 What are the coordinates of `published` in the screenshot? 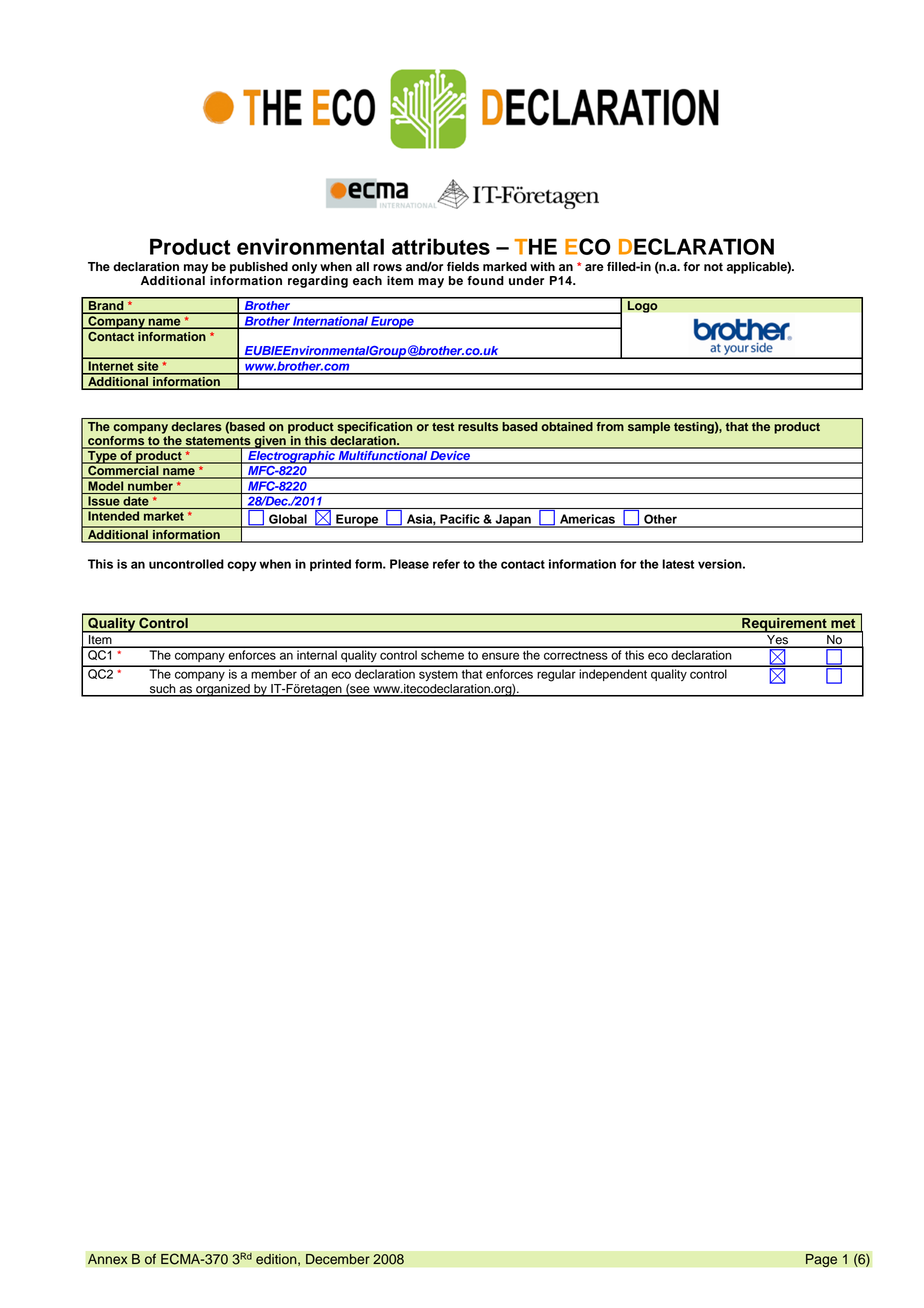 It's located at (259, 268).
